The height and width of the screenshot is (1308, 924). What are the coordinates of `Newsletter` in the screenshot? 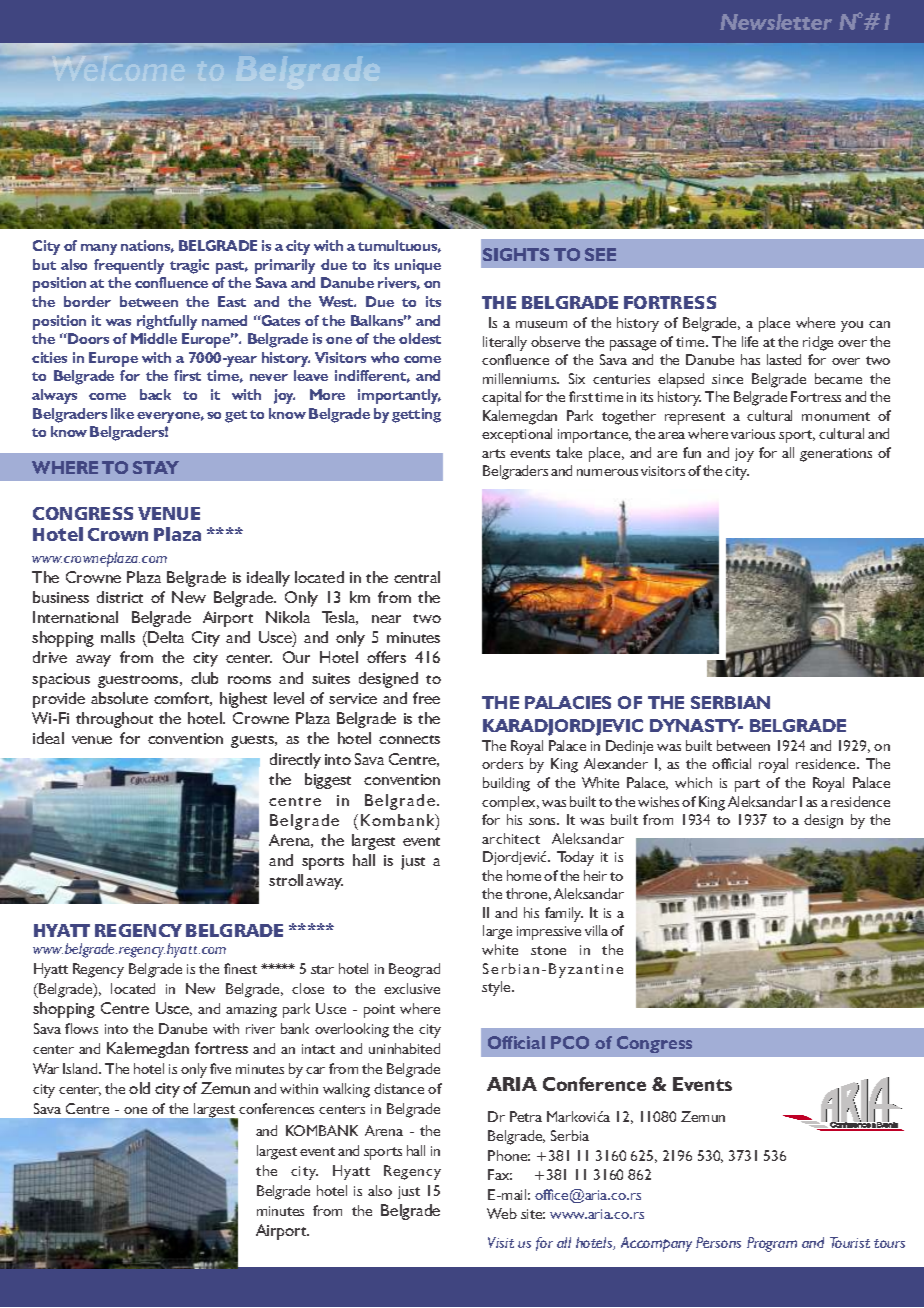 It's located at (776, 22).
